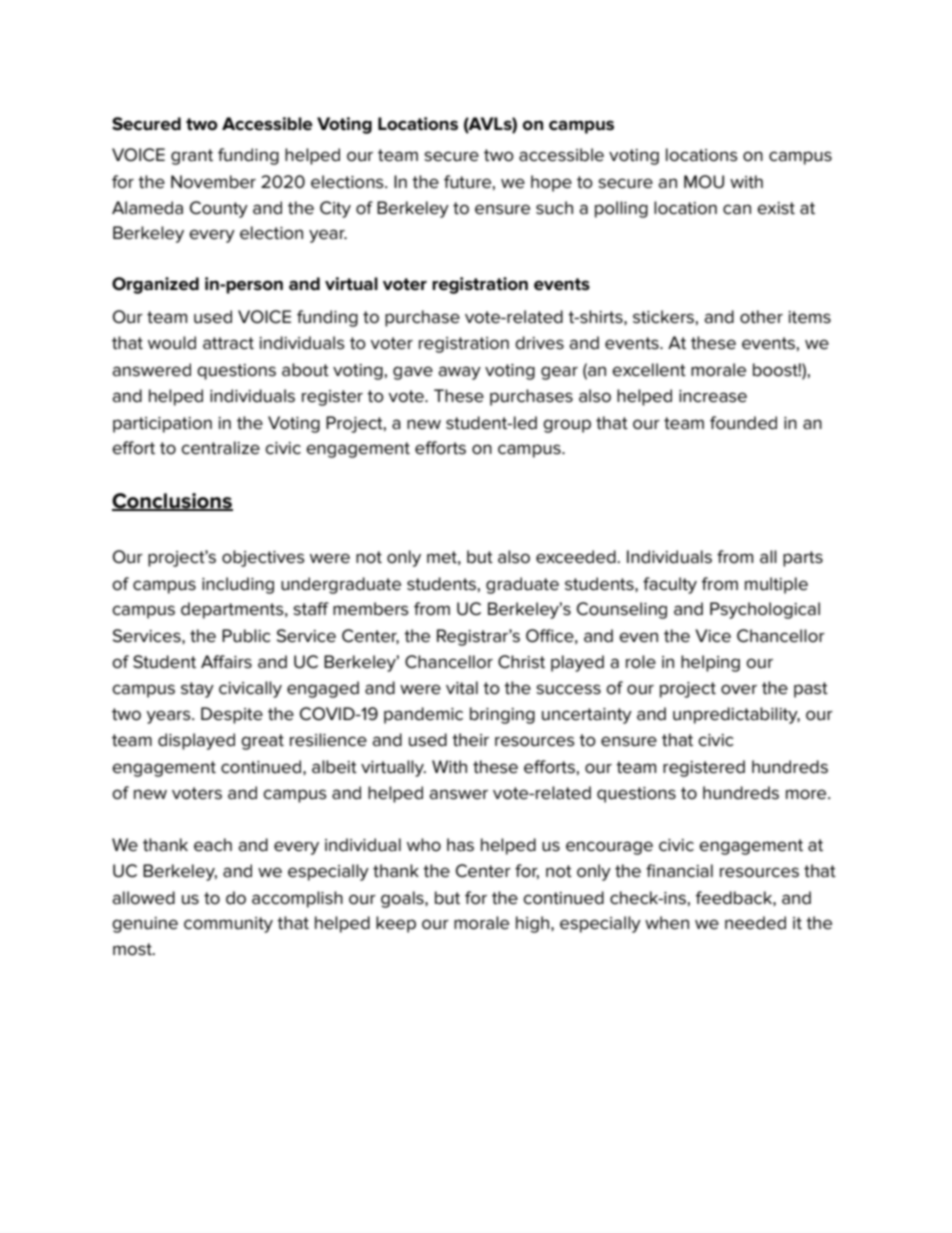  I want to click on November, so click(213, 182).
